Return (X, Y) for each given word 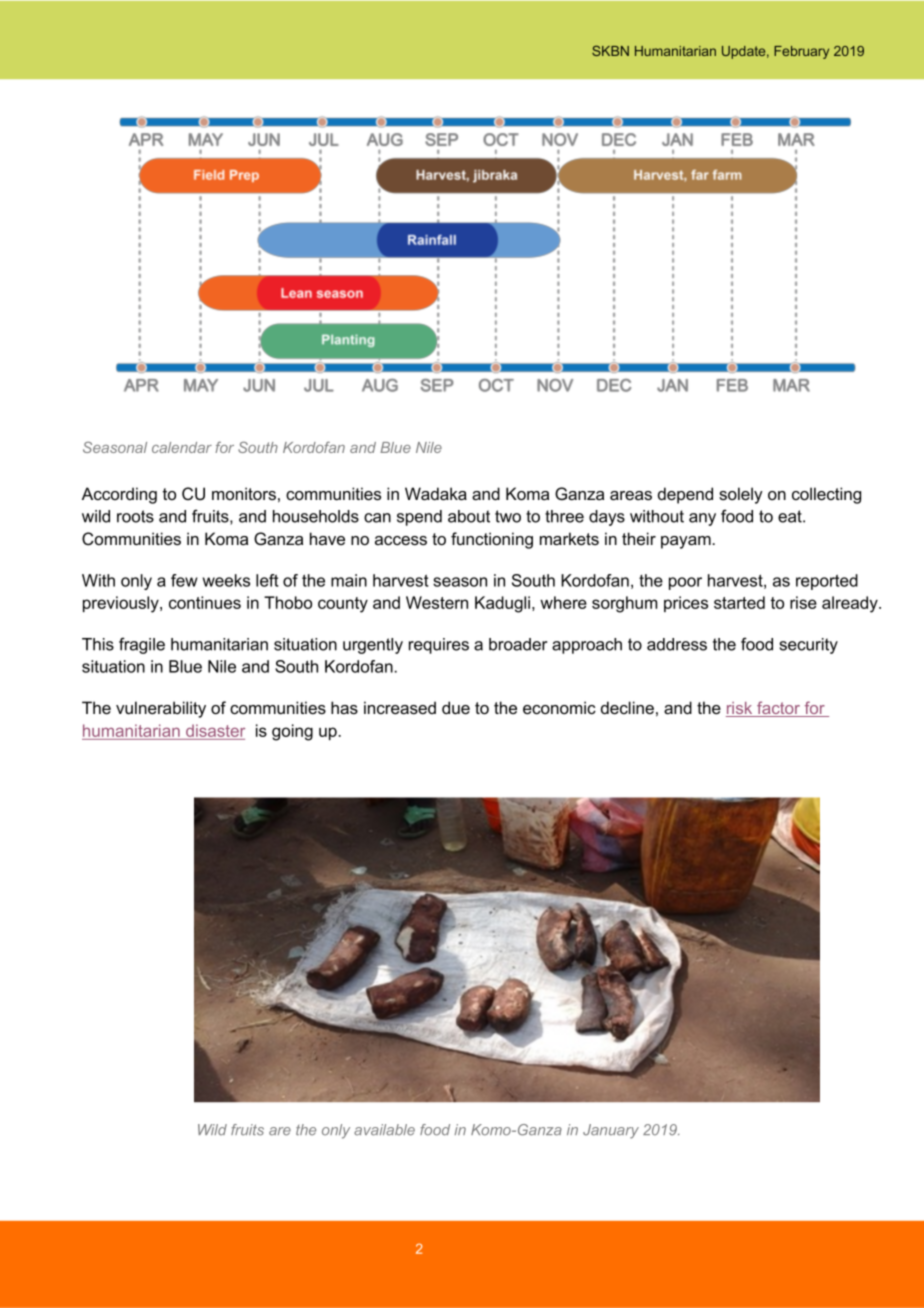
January (611, 1131)
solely (741, 495)
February (801, 52)
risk (740, 709)
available (384, 1130)
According (119, 495)
